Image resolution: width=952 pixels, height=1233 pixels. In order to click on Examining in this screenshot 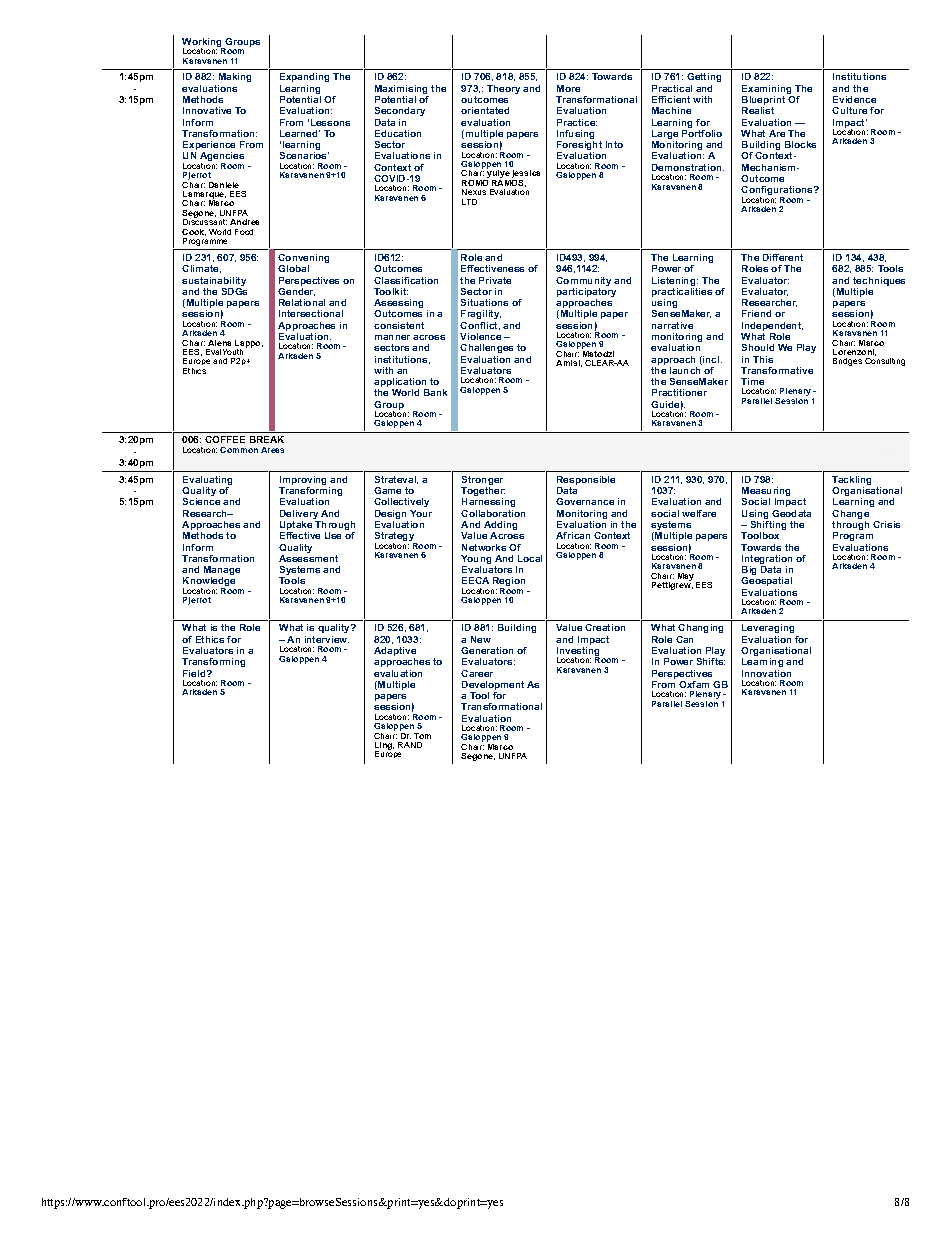, I will do `click(768, 91)`.
